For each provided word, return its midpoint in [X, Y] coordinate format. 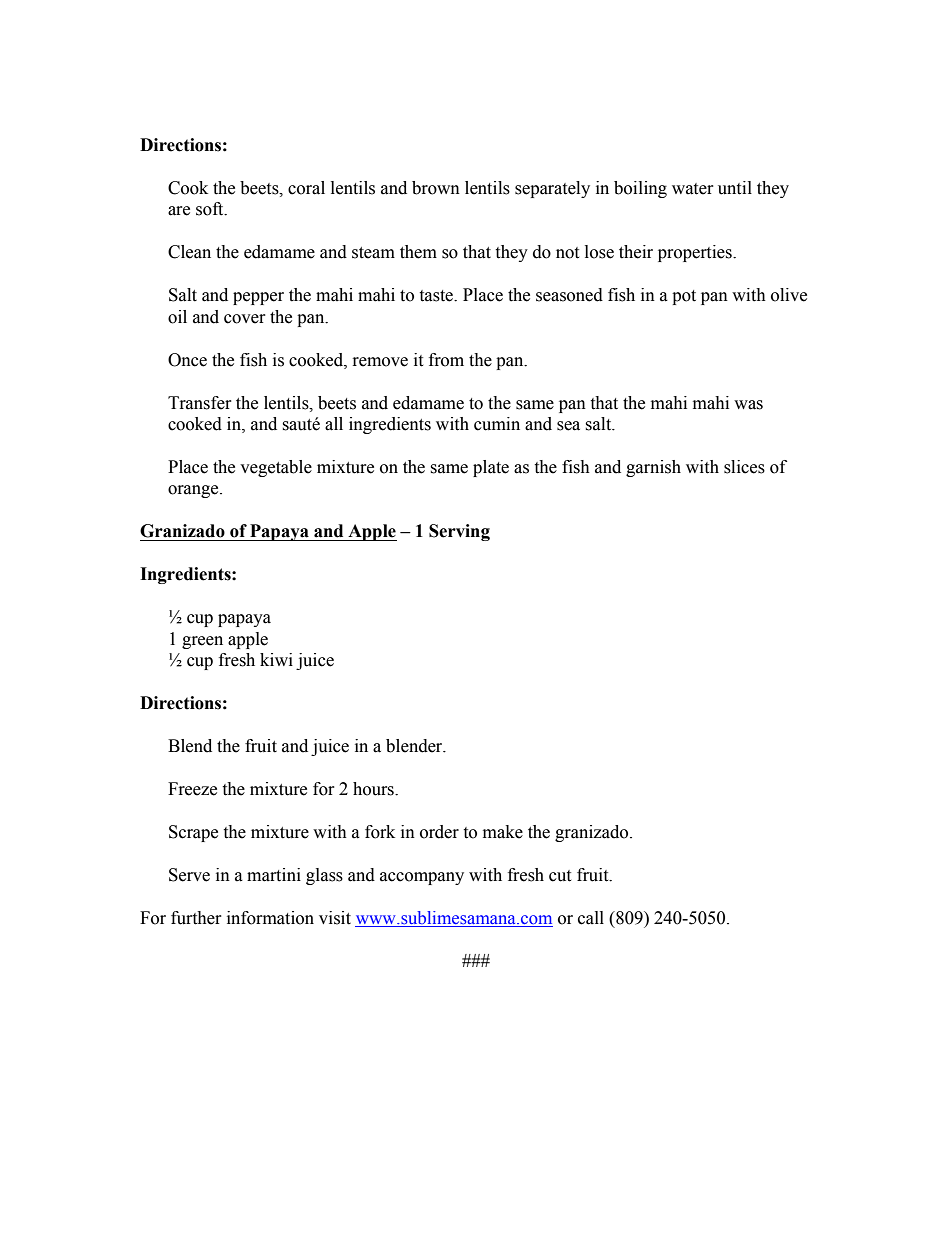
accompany [422, 878]
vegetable [276, 468]
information [270, 918]
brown [436, 188]
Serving [459, 532]
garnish [653, 468]
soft [211, 209]
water [693, 189]
